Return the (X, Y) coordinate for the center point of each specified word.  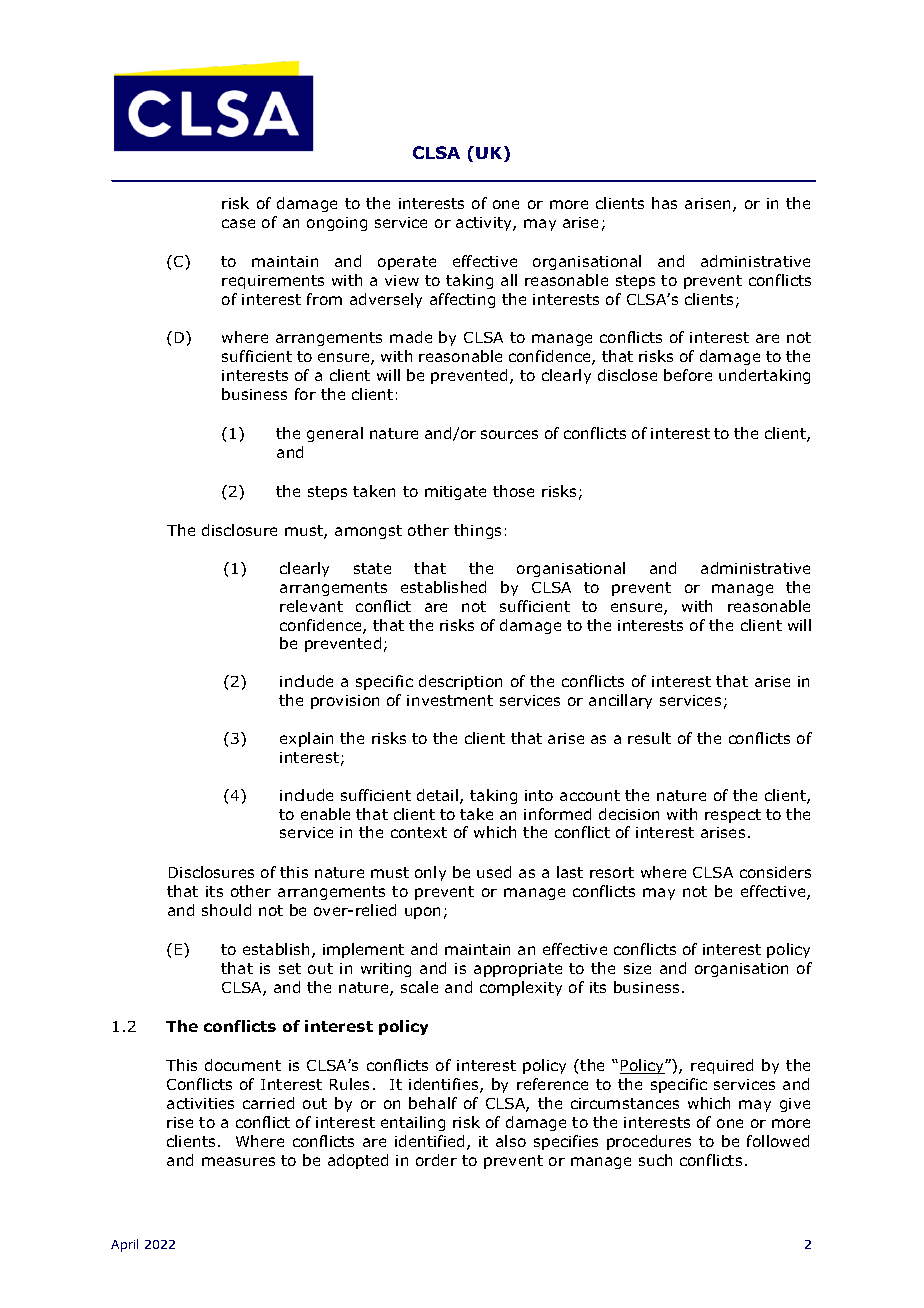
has (664, 203)
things (477, 531)
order (436, 1160)
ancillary (620, 701)
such (655, 1160)
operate (407, 263)
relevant (311, 606)
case (238, 223)
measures (238, 1161)
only (430, 873)
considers (775, 872)
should (226, 910)
